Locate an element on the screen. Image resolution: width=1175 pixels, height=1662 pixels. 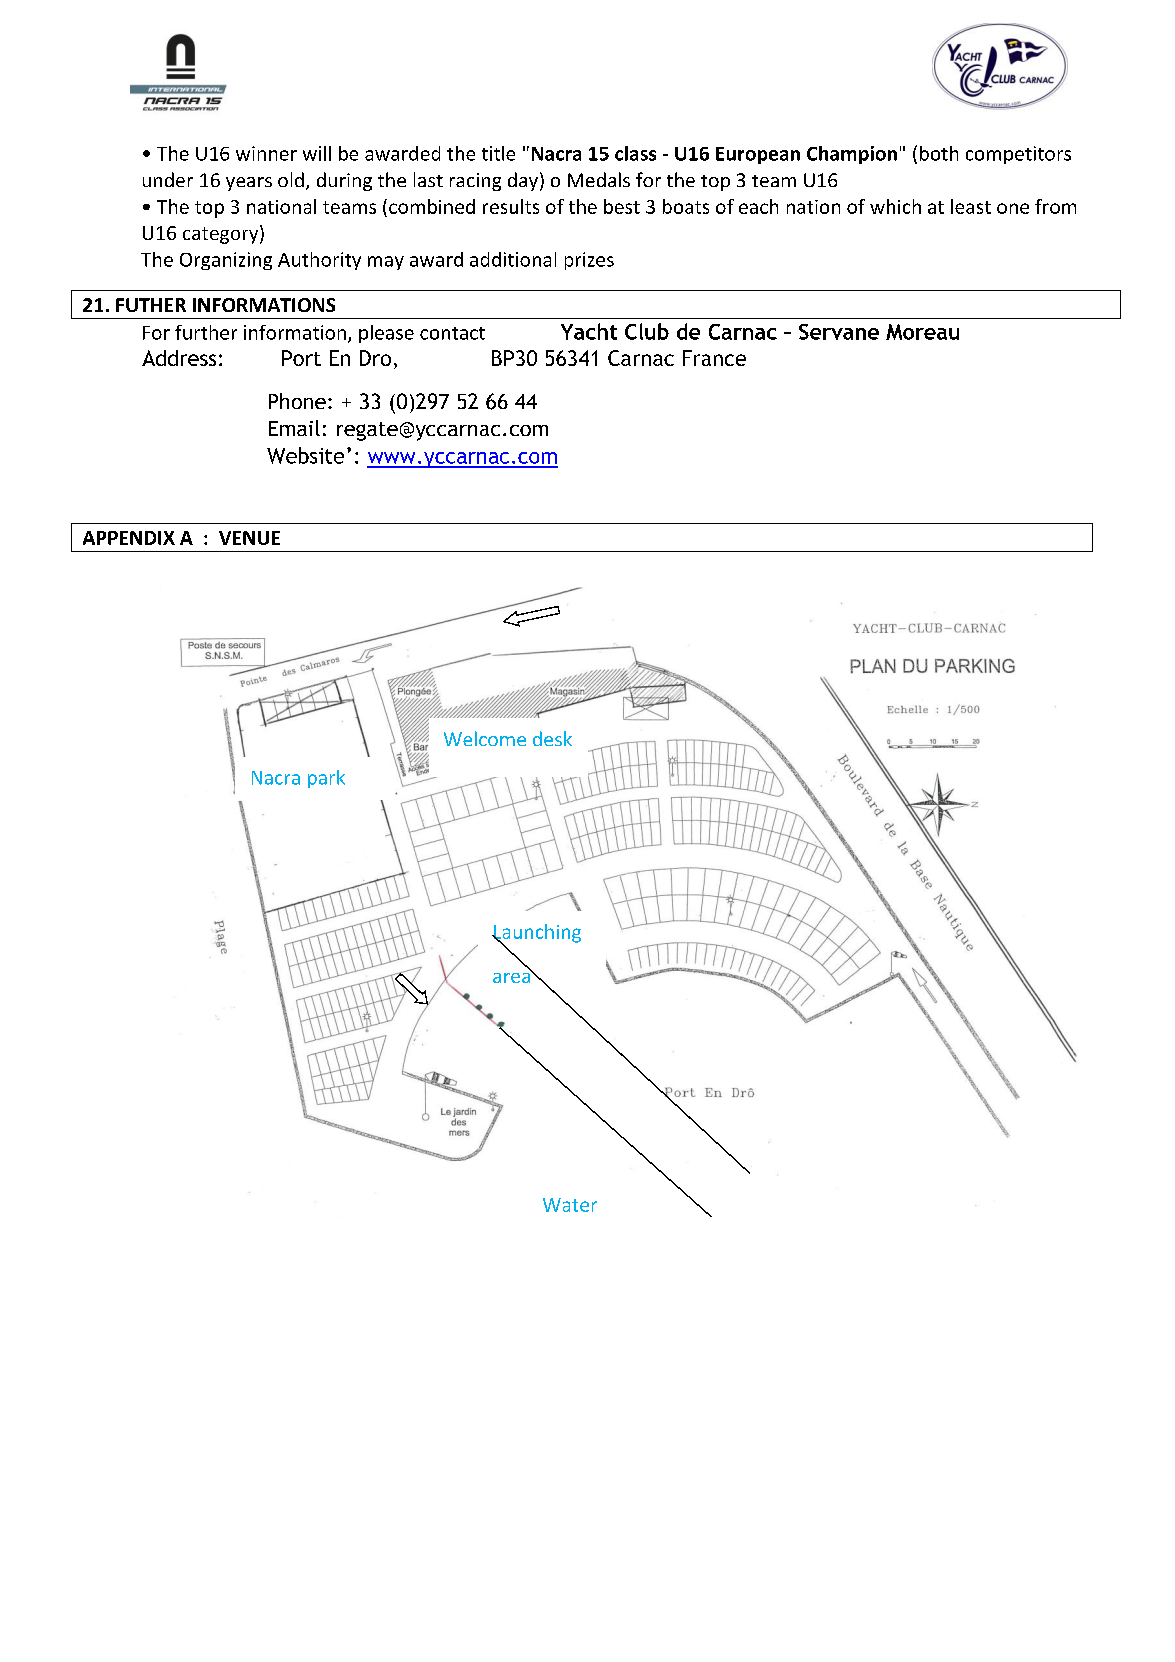
park is located at coordinates (326, 779).
